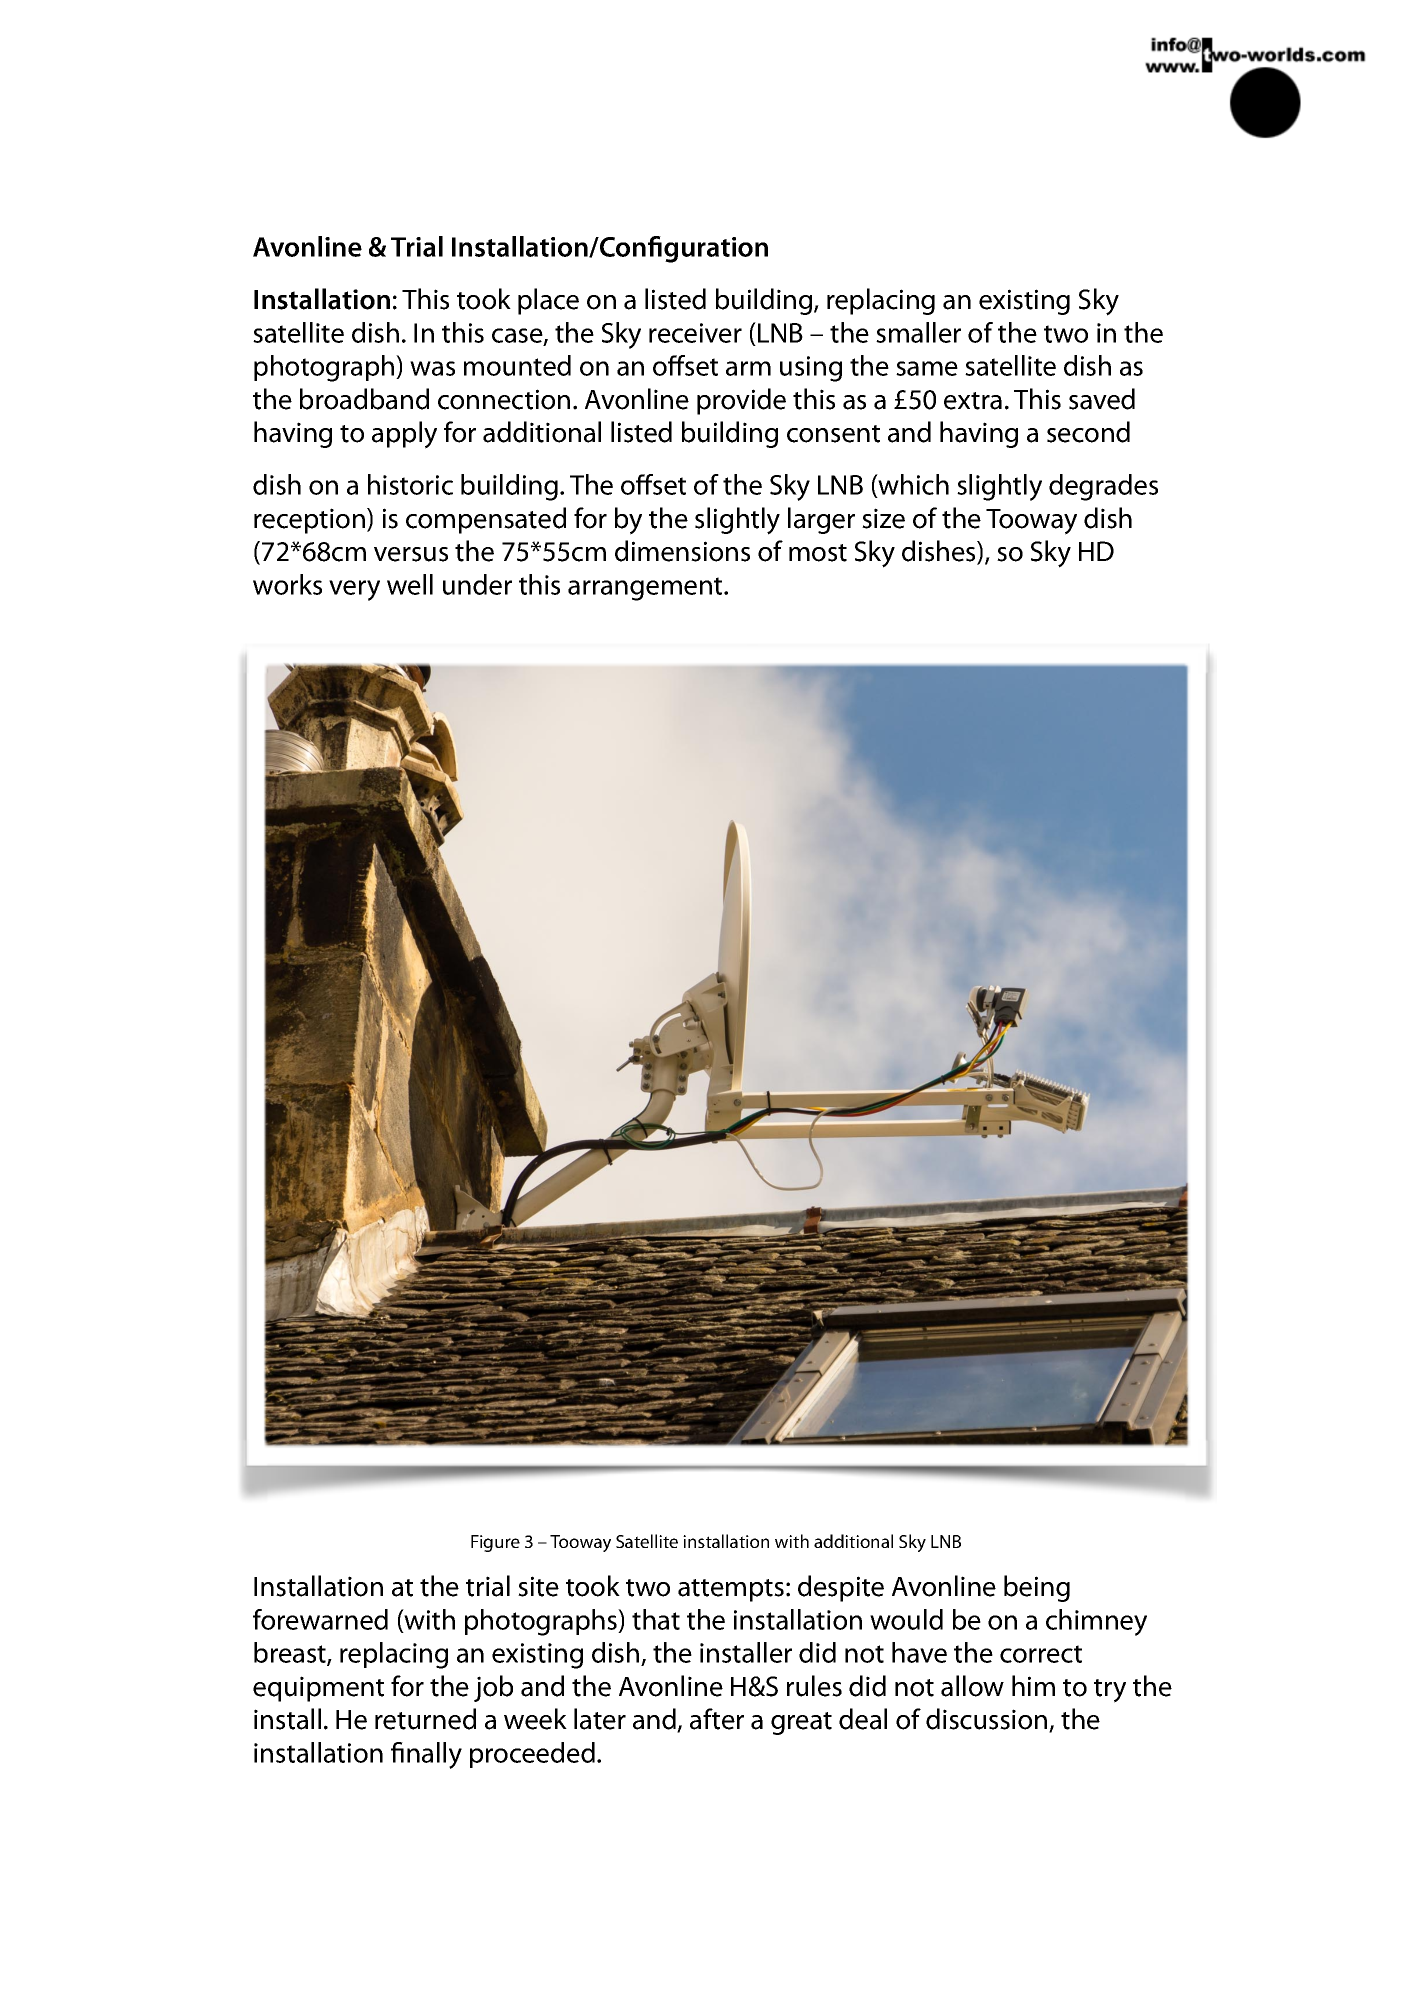 The height and width of the document is (2003, 1415). Describe the element at coordinates (818, 553) in the document. I see `most` at that location.
